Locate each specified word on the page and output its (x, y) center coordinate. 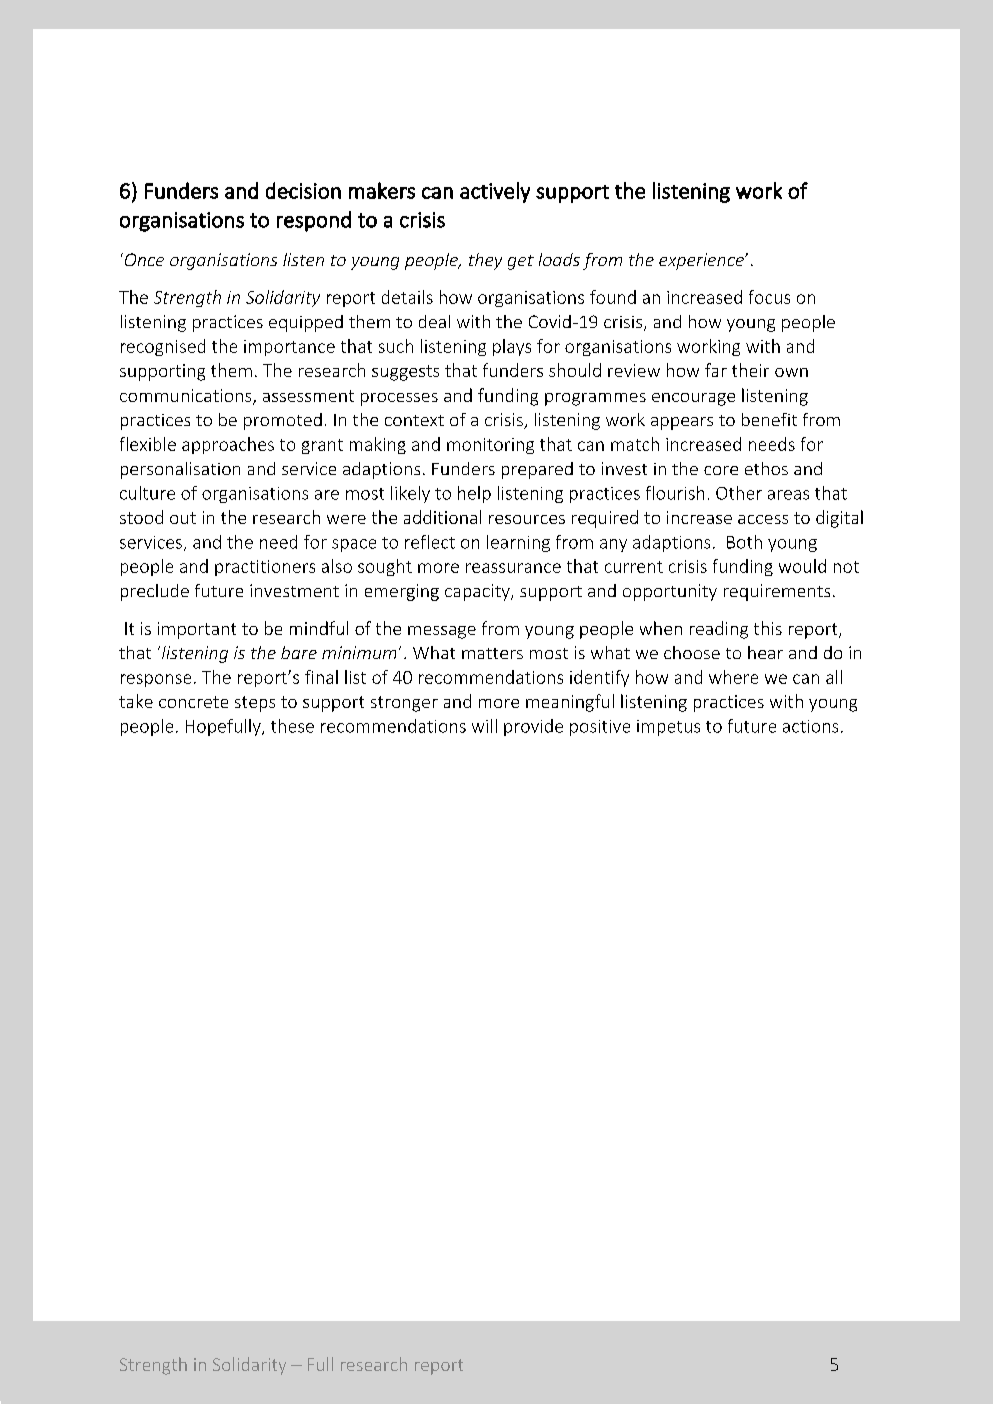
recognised (163, 347)
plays (512, 347)
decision (303, 190)
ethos (766, 468)
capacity (478, 592)
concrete (193, 702)
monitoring (490, 446)
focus (769, 297)
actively (495, 192)
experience (702, 261)
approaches (228, 445)
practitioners (265, 568)
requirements (777, 592)
